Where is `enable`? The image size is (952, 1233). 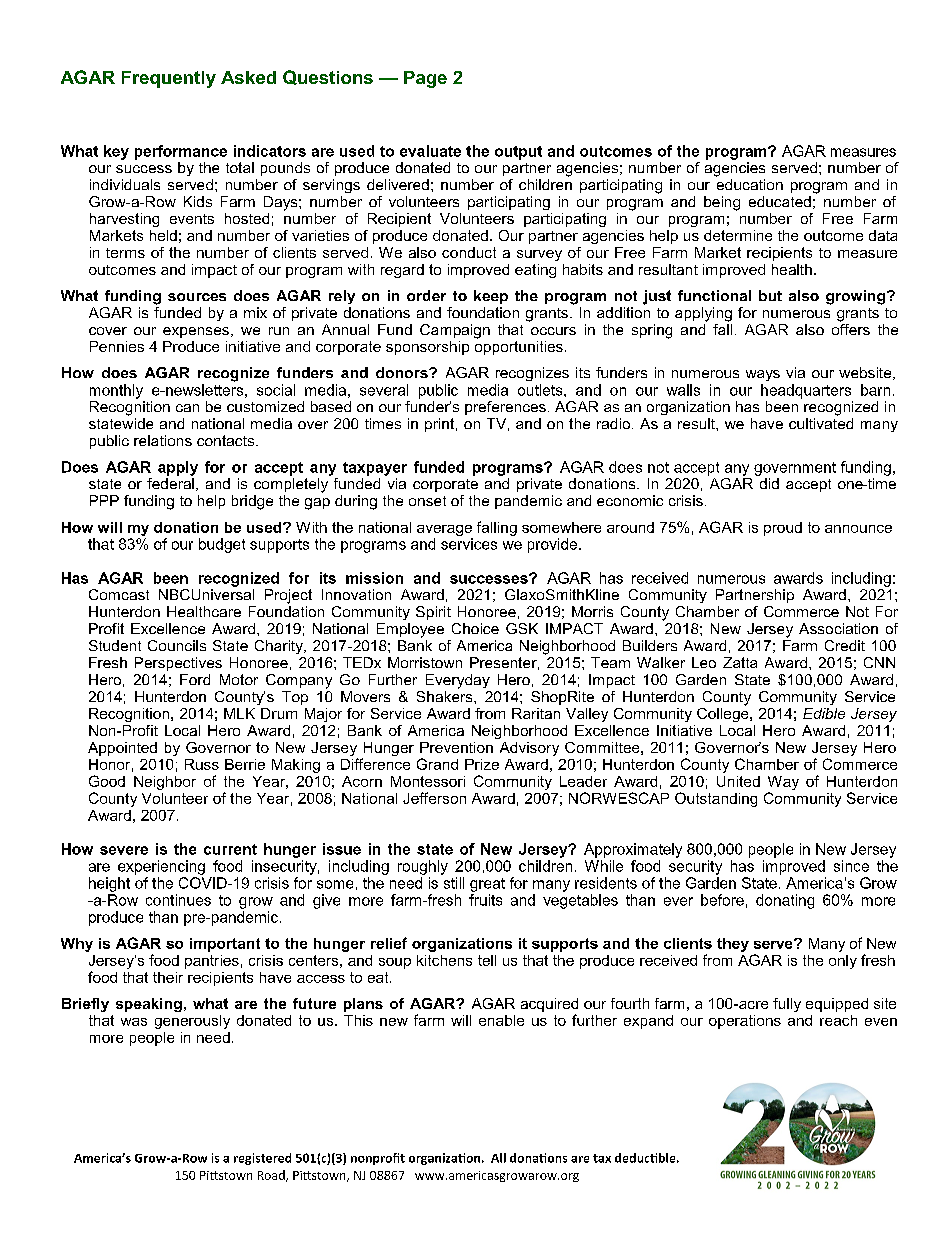 enable is located at coordinates (501, 1020).
